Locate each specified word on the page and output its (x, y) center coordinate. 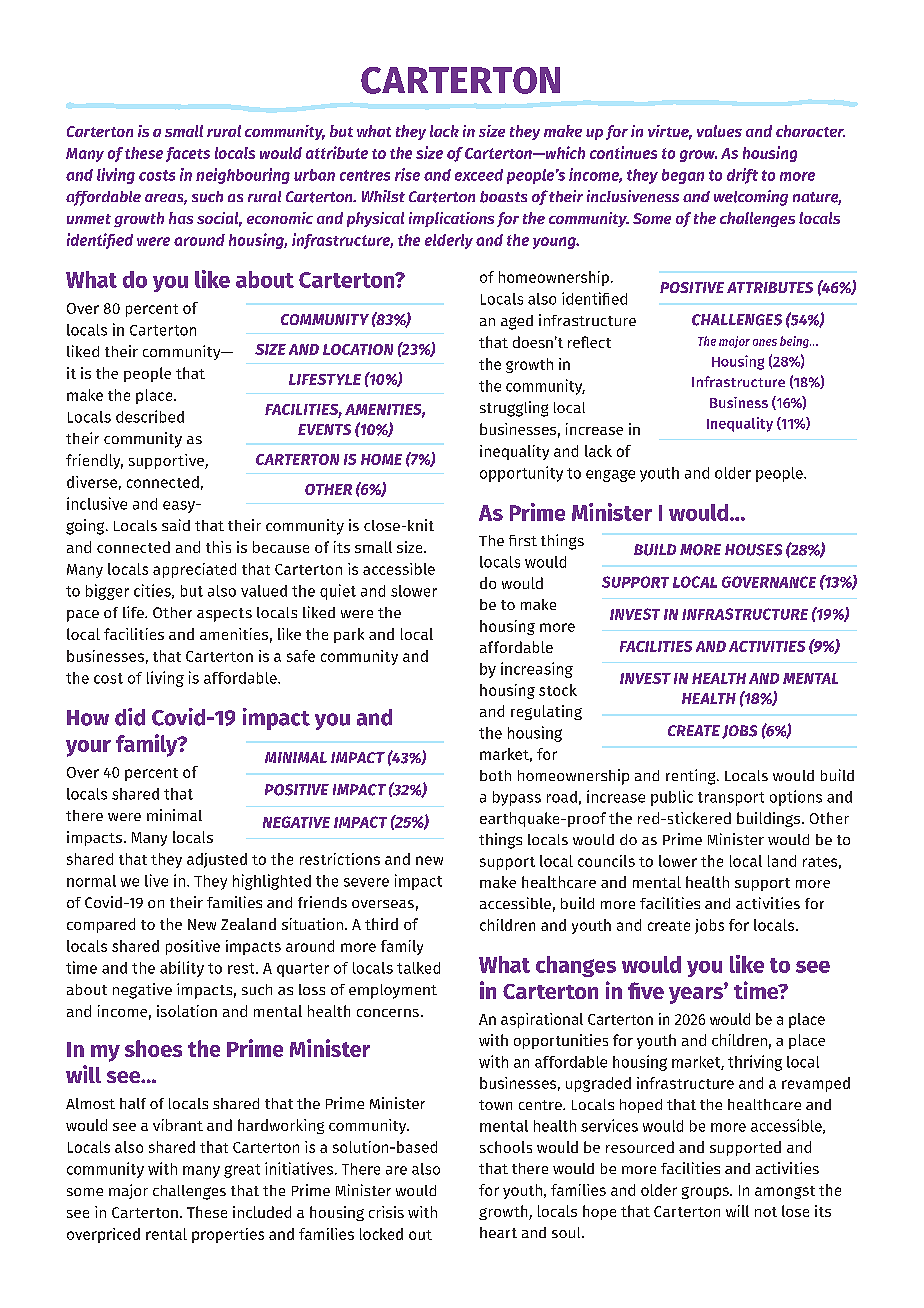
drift (742, 176)
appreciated (194, 570)
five (646, 990)
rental (166, 1234)
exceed (479, 175)
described (150, 416)
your (88, 748)
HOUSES (753, 550)
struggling (514, 409)
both (495, 775)
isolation (187, 1011)
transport (731, 799)
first (523, 540)
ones (765, 342)
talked (418, 968)
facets (188, 154)
